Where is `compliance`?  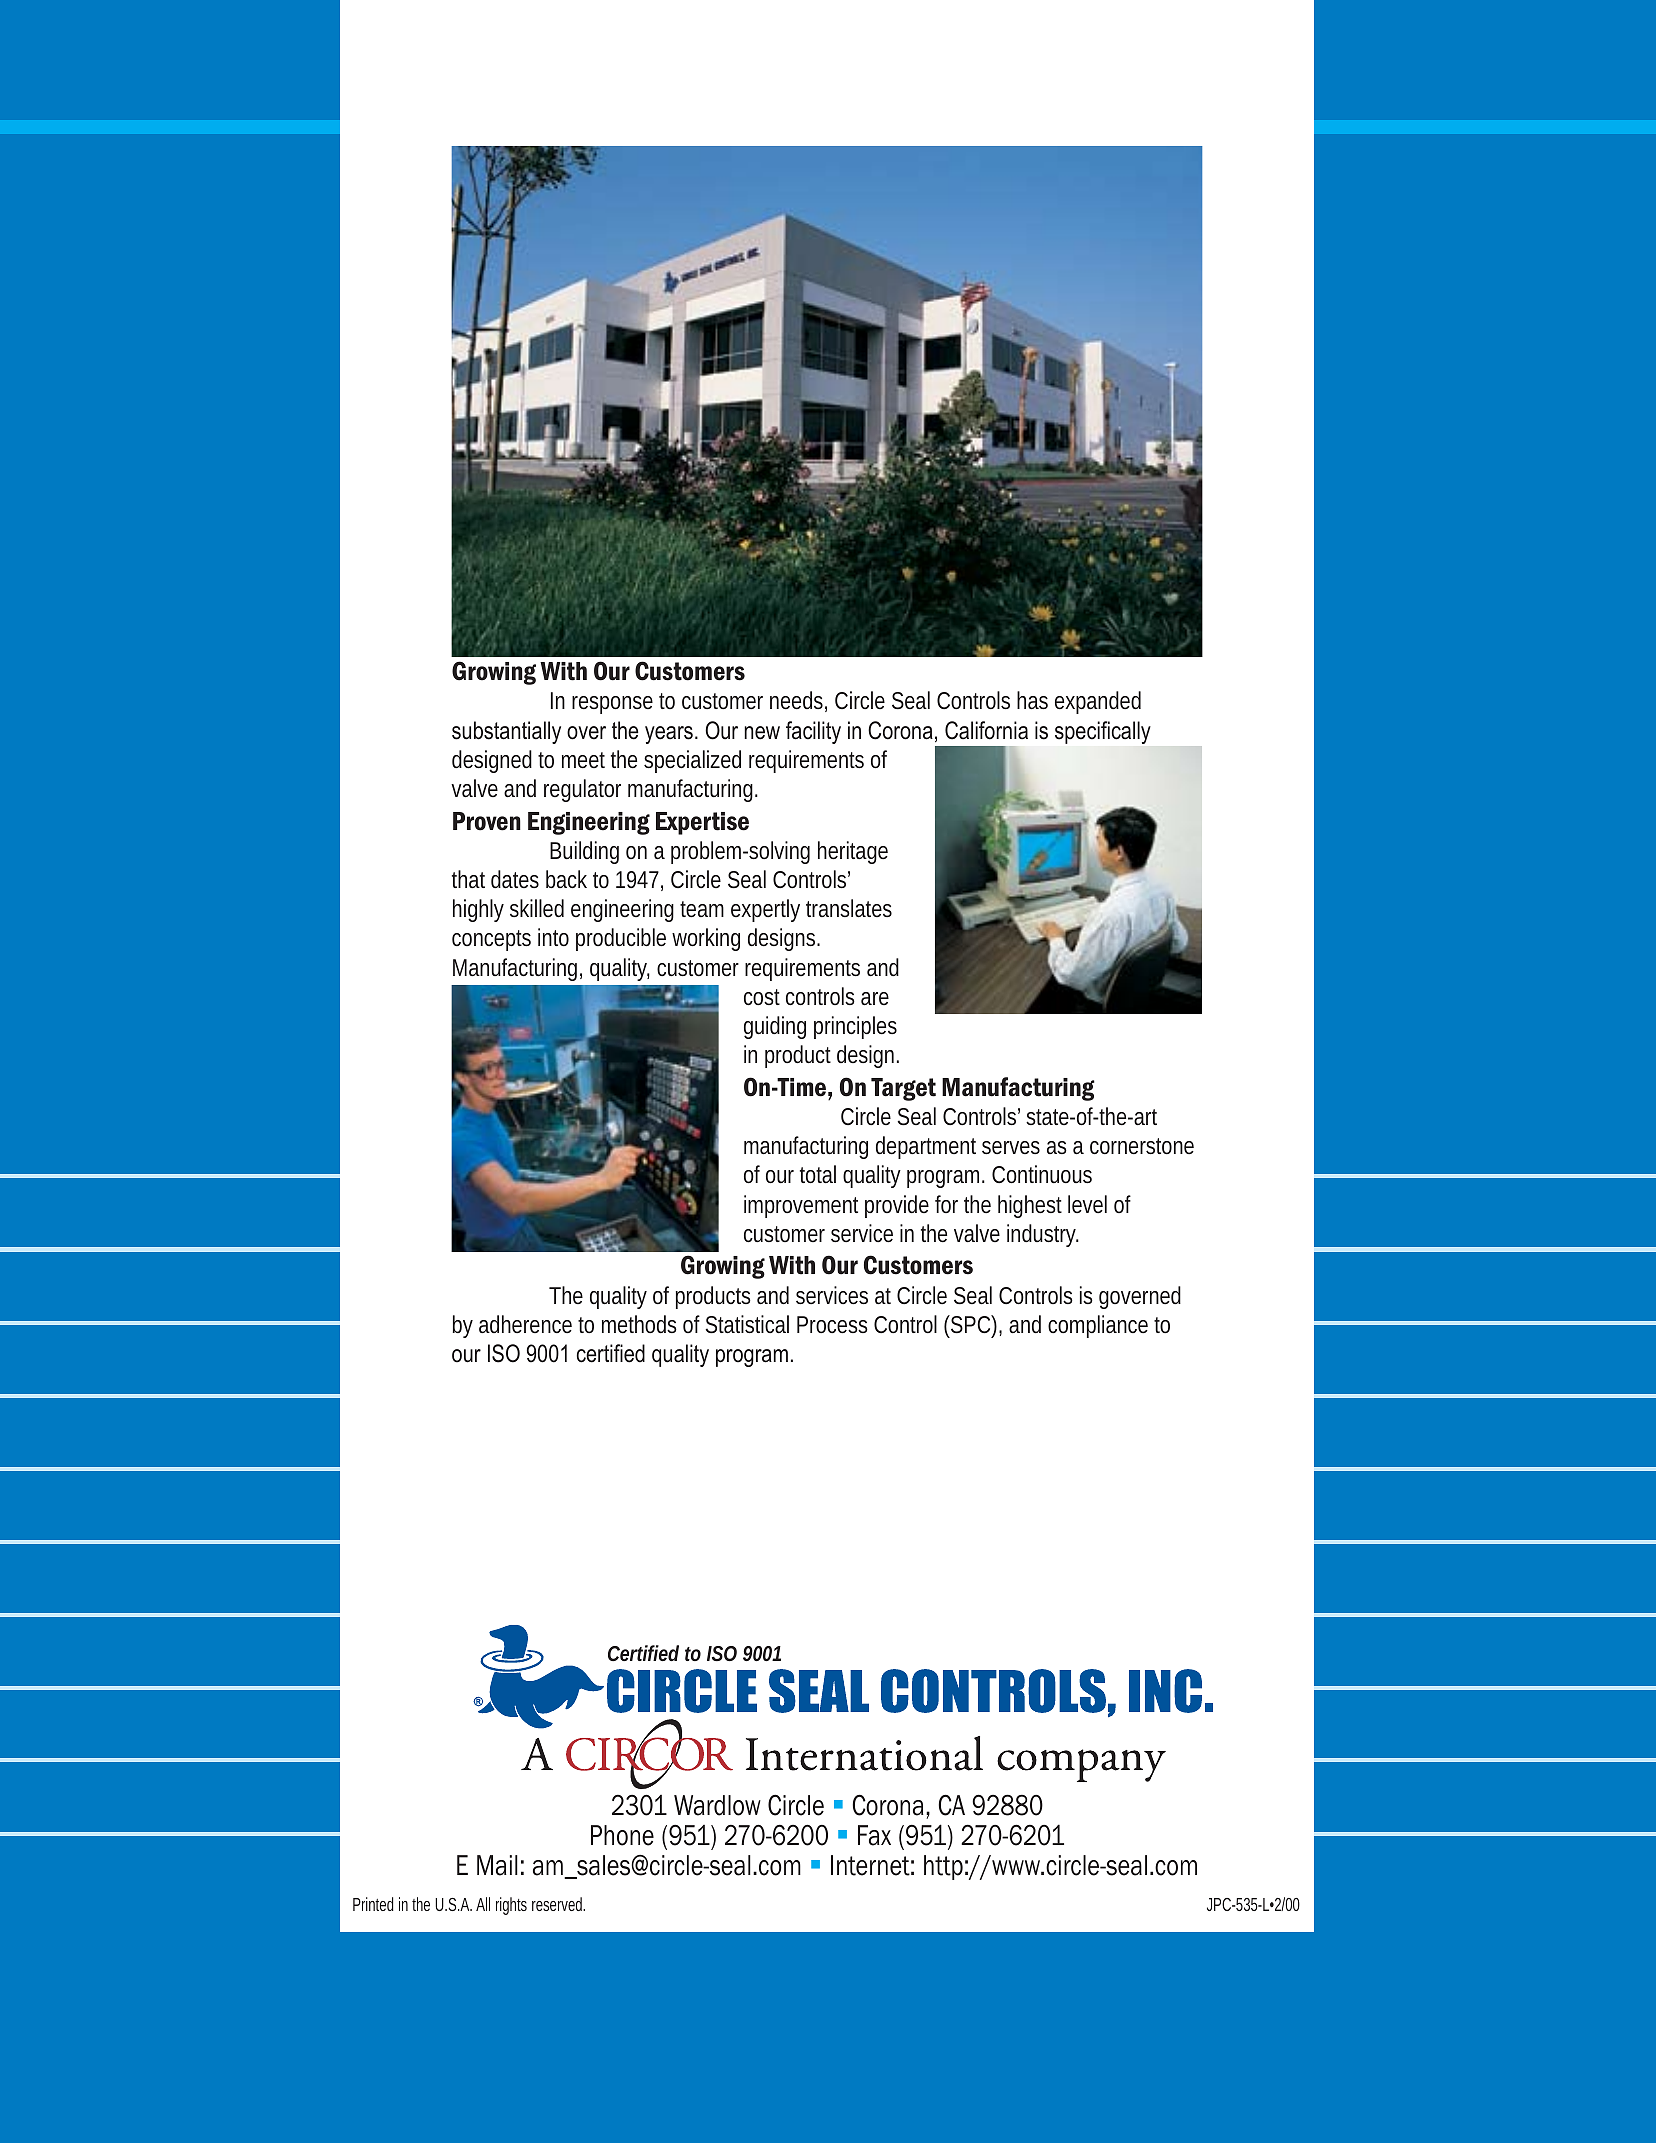 compliance is located at coordinates (1098, 1326).
